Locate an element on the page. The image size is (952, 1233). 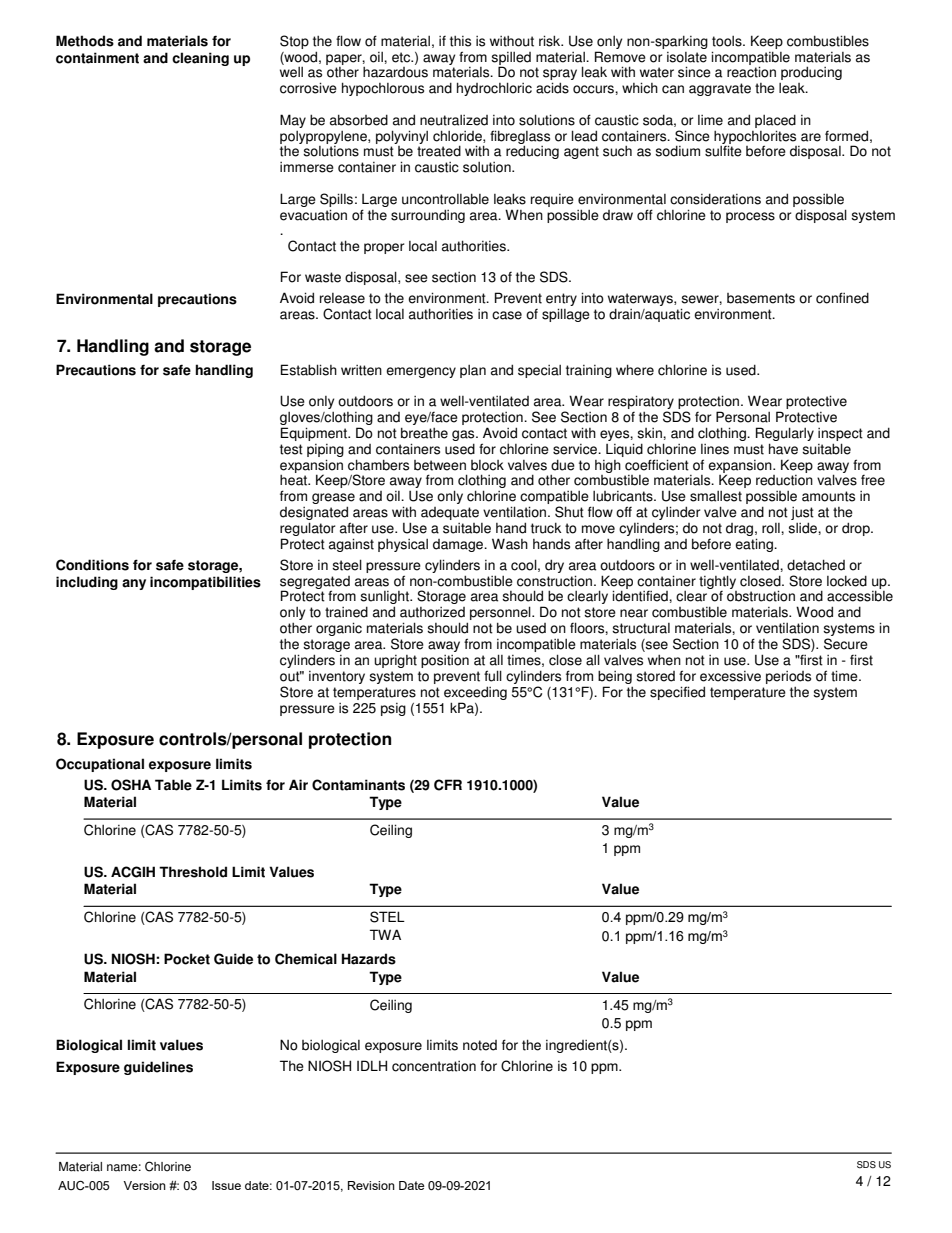
obstruction is located at coordinates (761, 596).
